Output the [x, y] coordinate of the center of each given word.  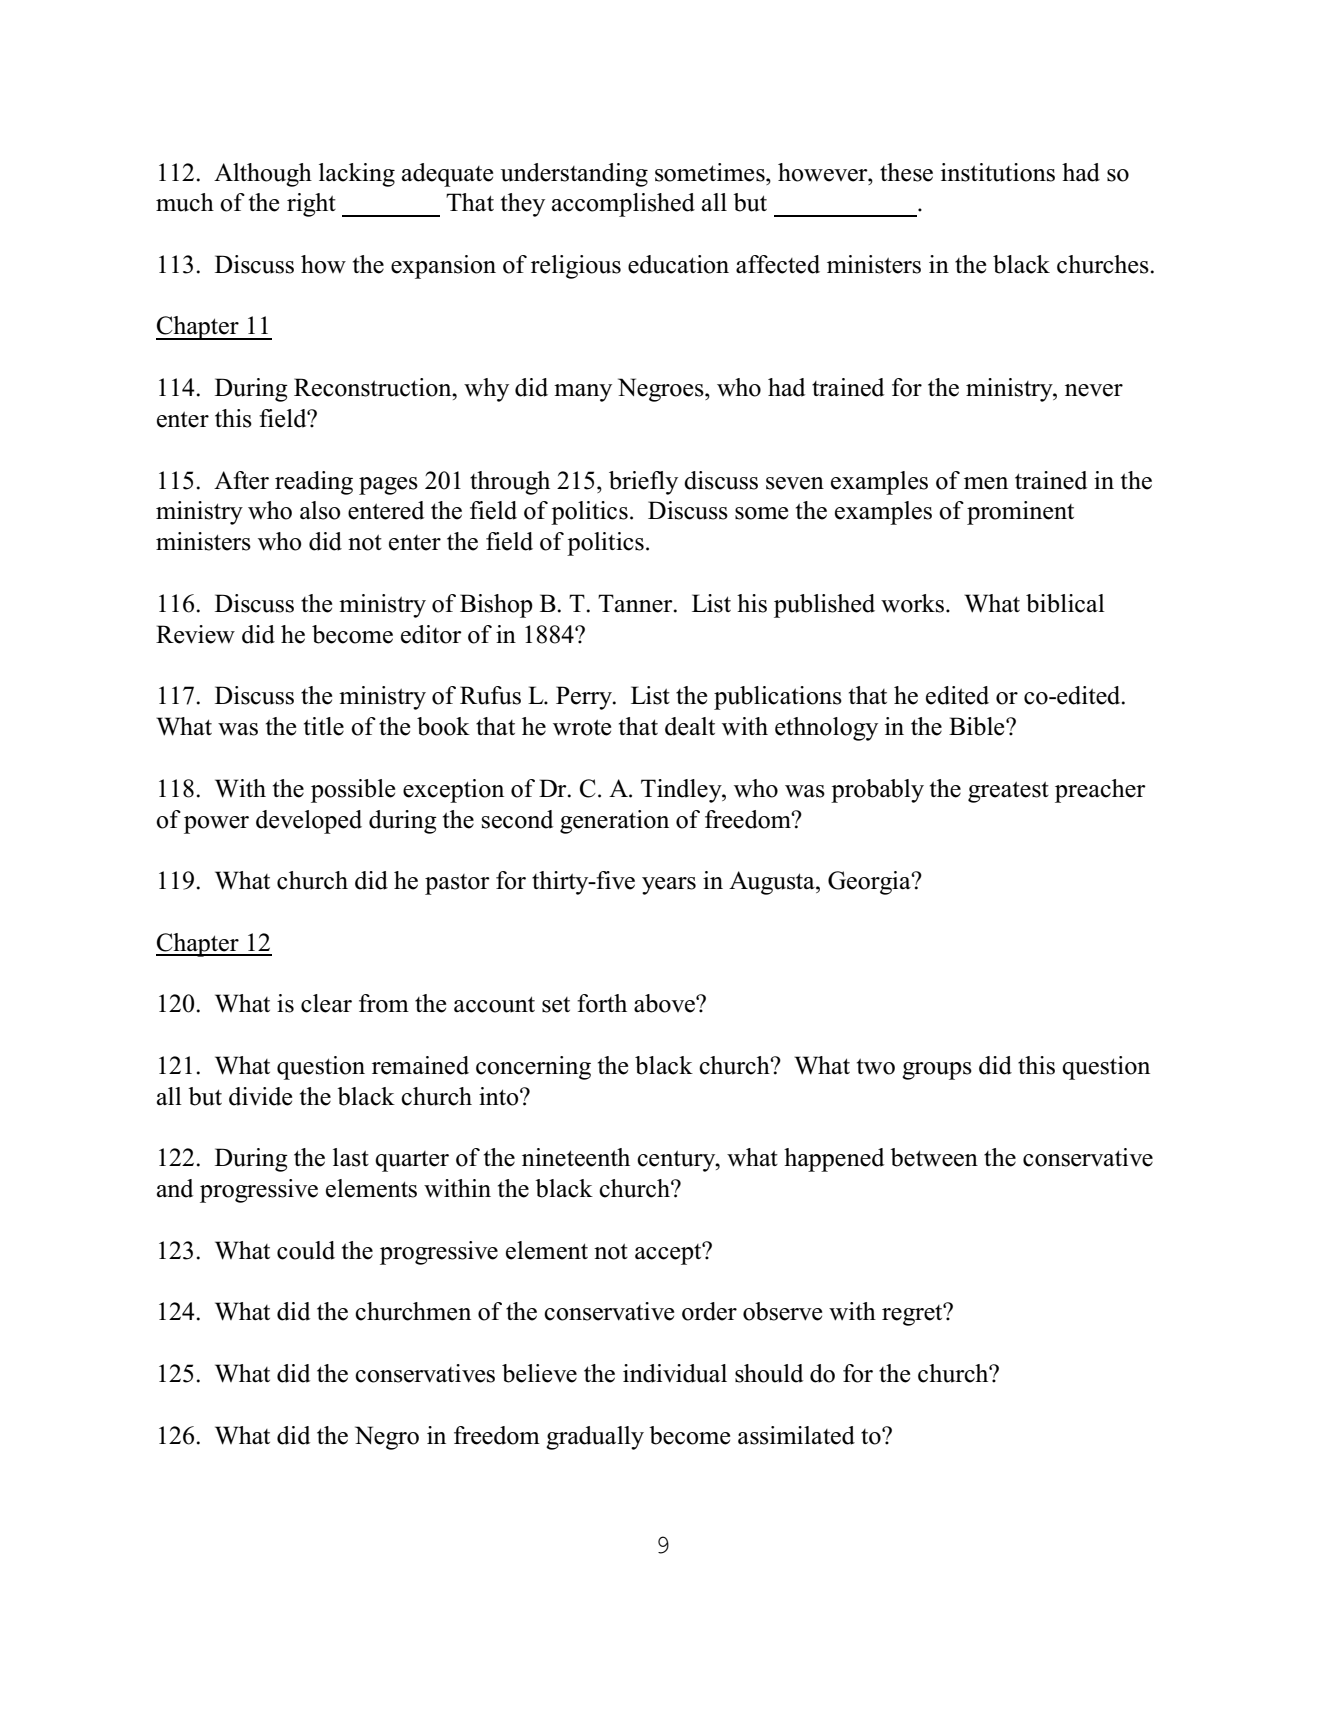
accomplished [623, 205]
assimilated [796, 1435]
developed [309, 822]
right [311, 205]
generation [614, 822]
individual [675, 1373]
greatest [1008, 792]
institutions [998, 172]
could [306, 1250]
